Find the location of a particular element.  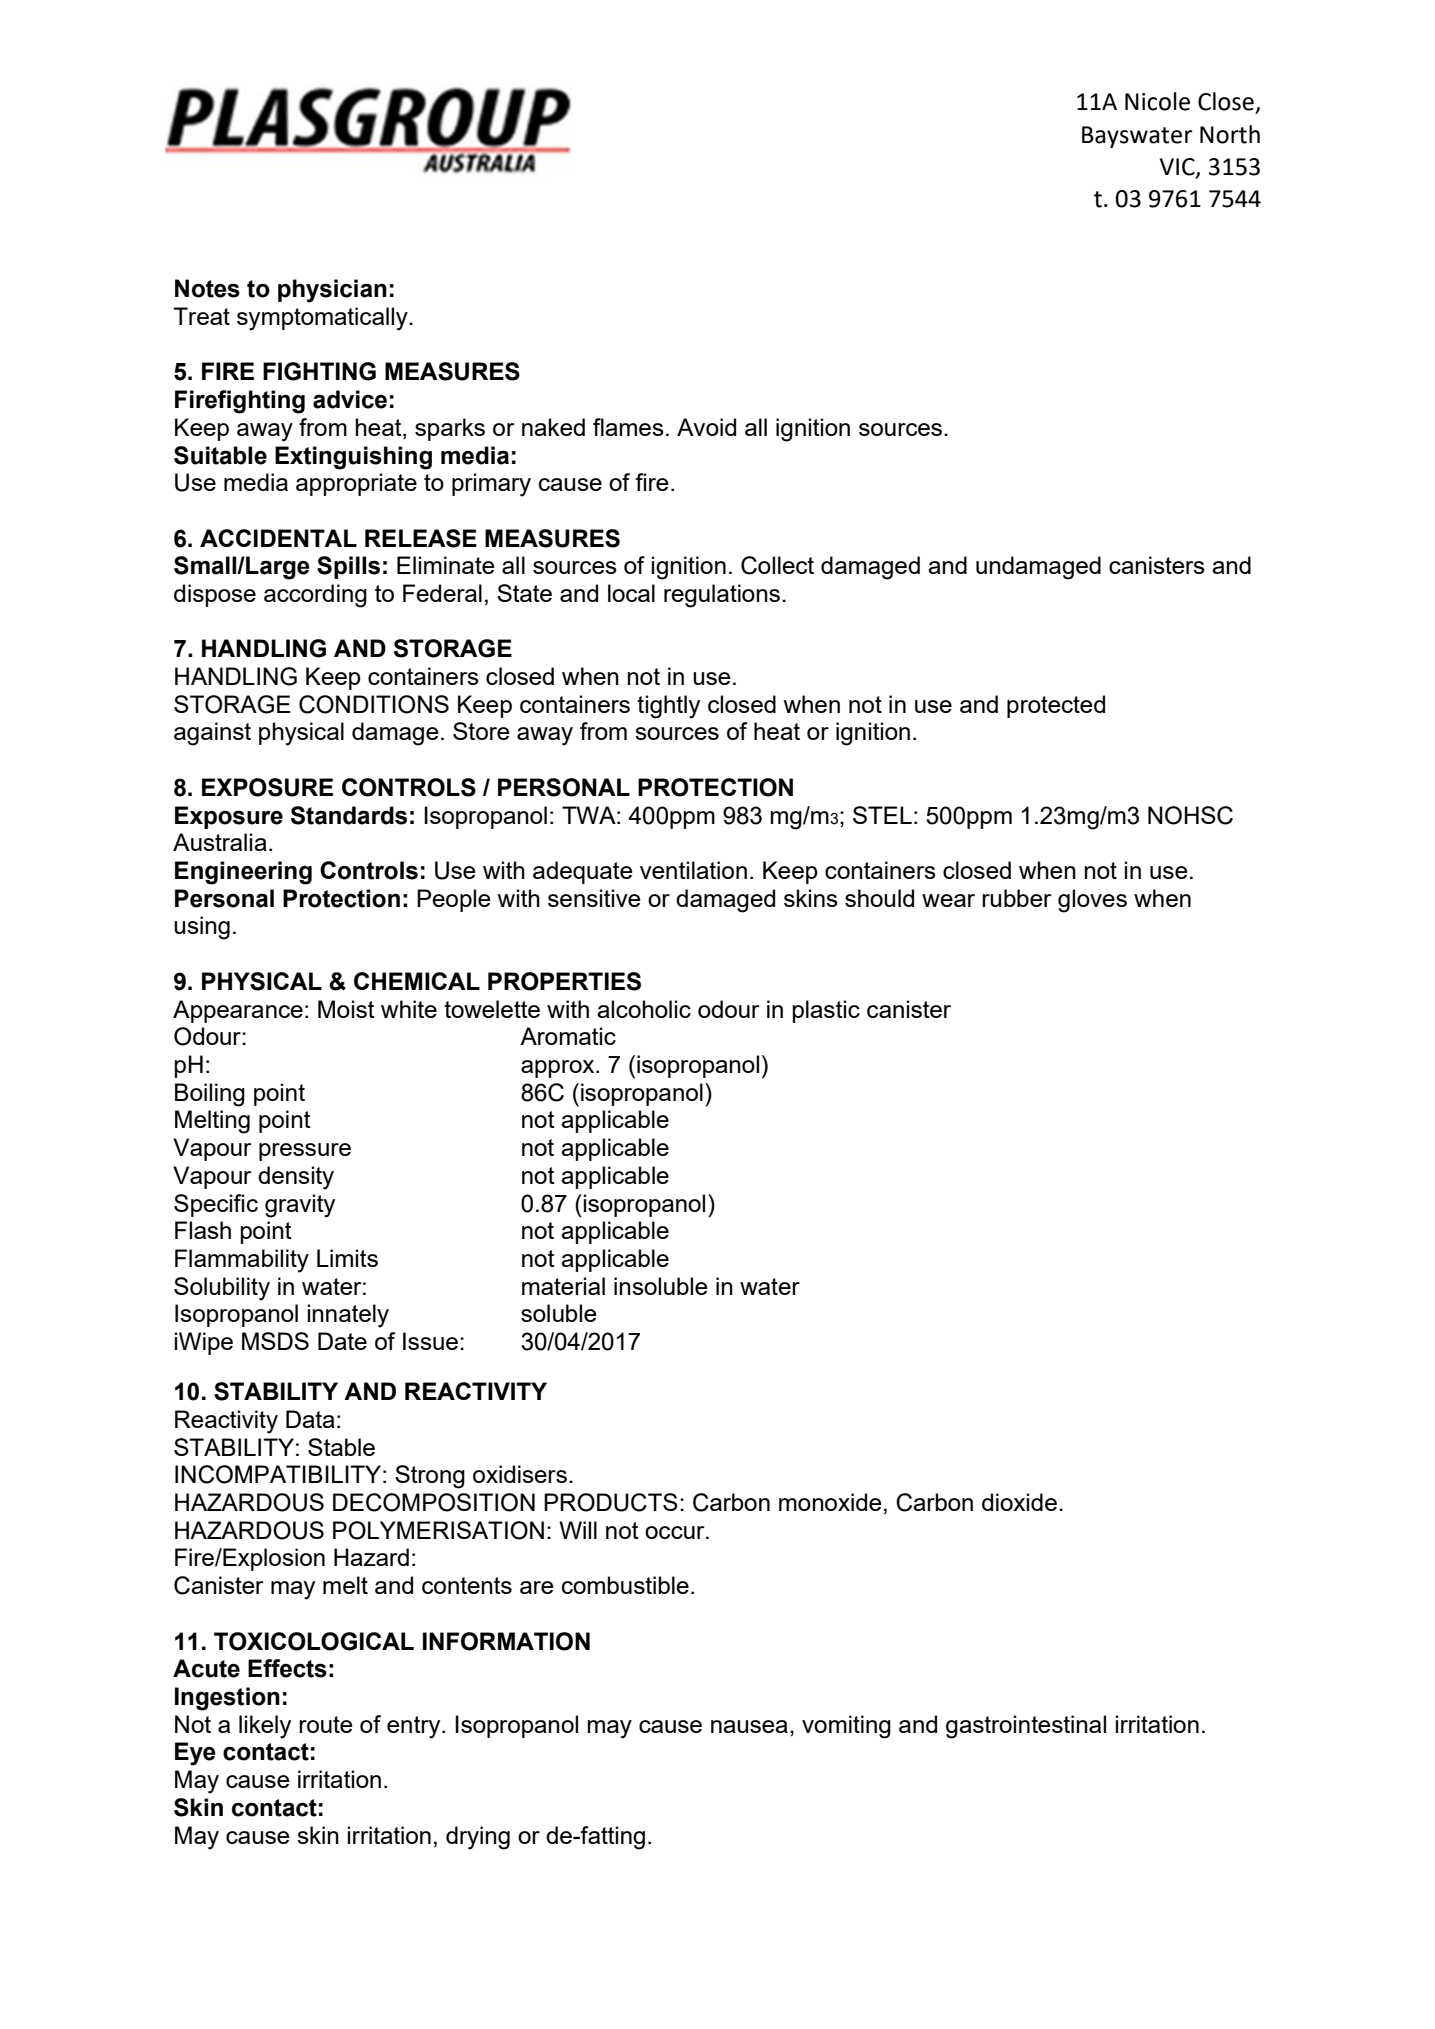

dioxide is located at coordinates (1019, 1502).
